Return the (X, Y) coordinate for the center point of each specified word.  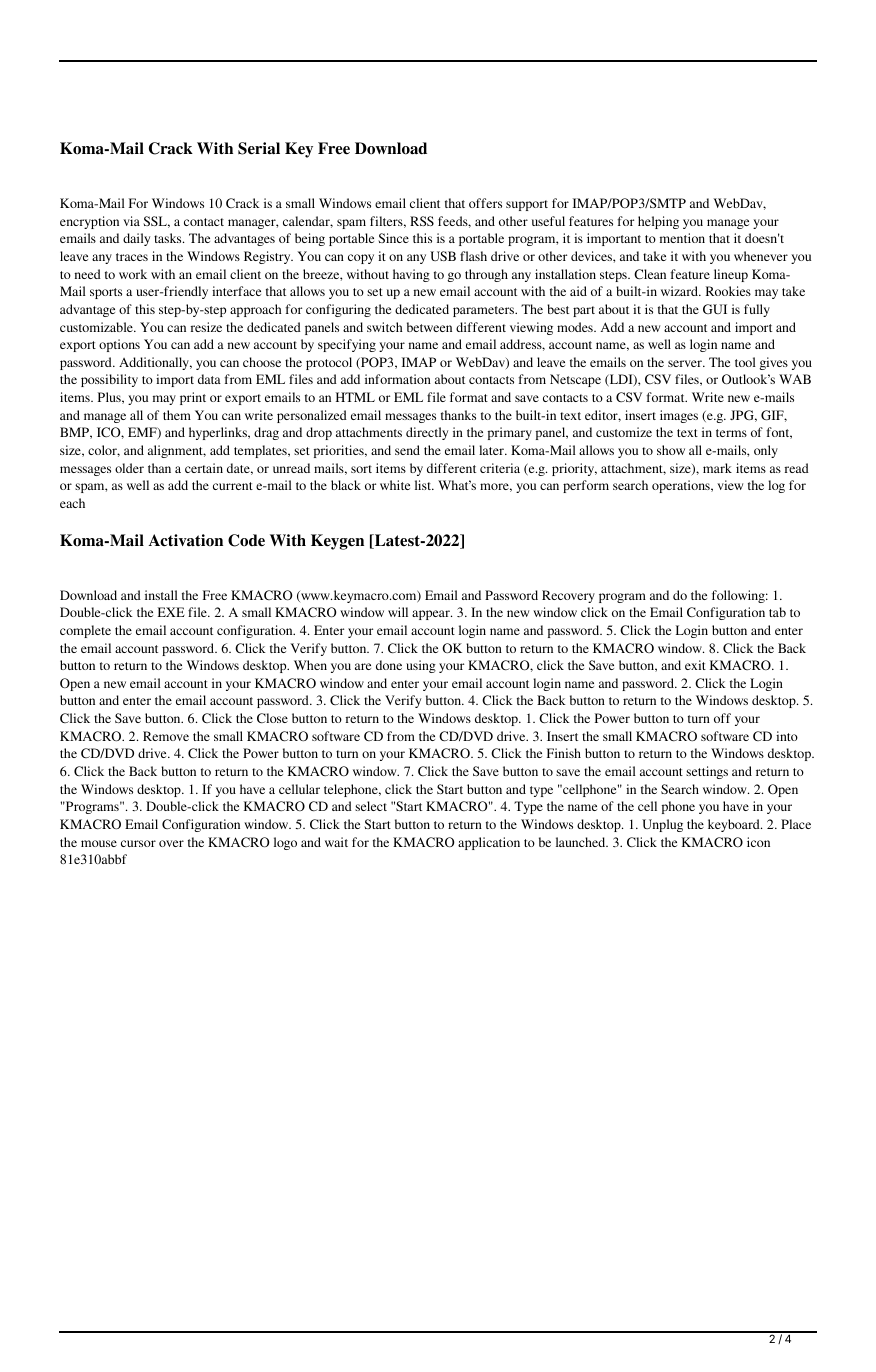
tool (745, 362)
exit (695, 665)
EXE (171, 612)
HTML (355, 397)
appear (432, 615)
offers (485, 203)
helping (658, 222)
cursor (138, 843)
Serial (259, 148)
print (193, 398)
